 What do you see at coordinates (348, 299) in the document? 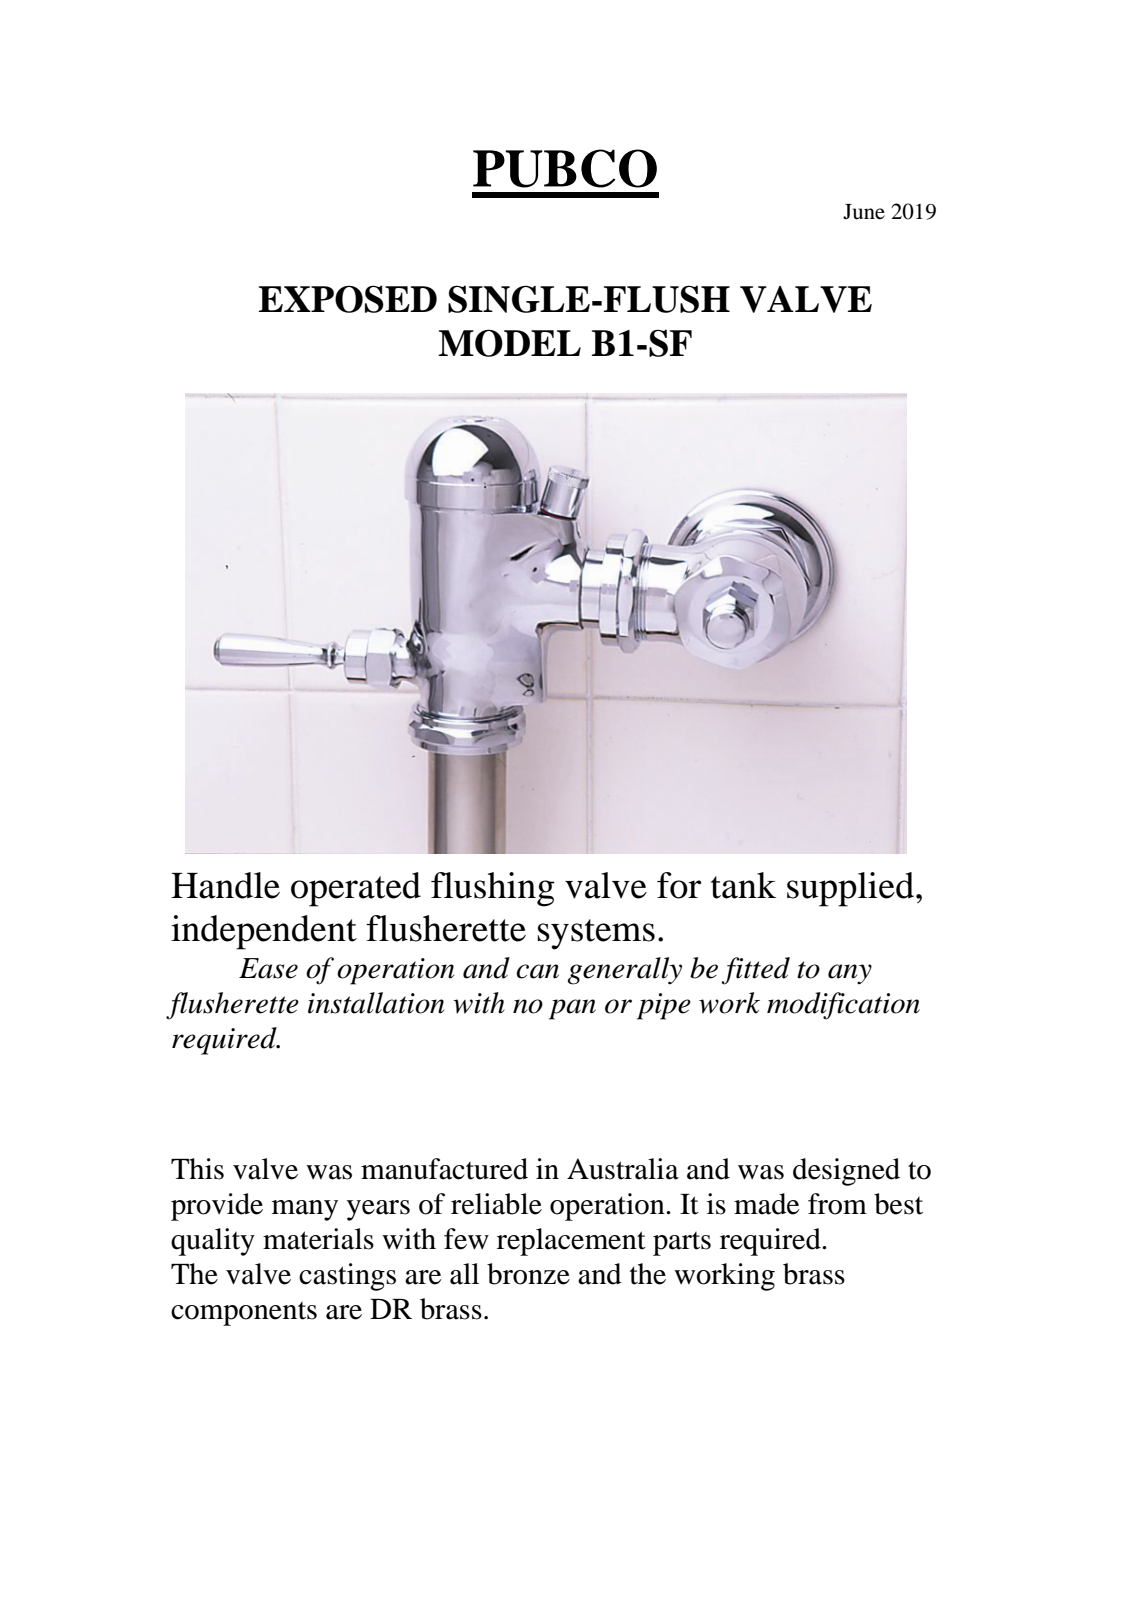
I see `EXPOSED` at bounding box center [348, 299].
